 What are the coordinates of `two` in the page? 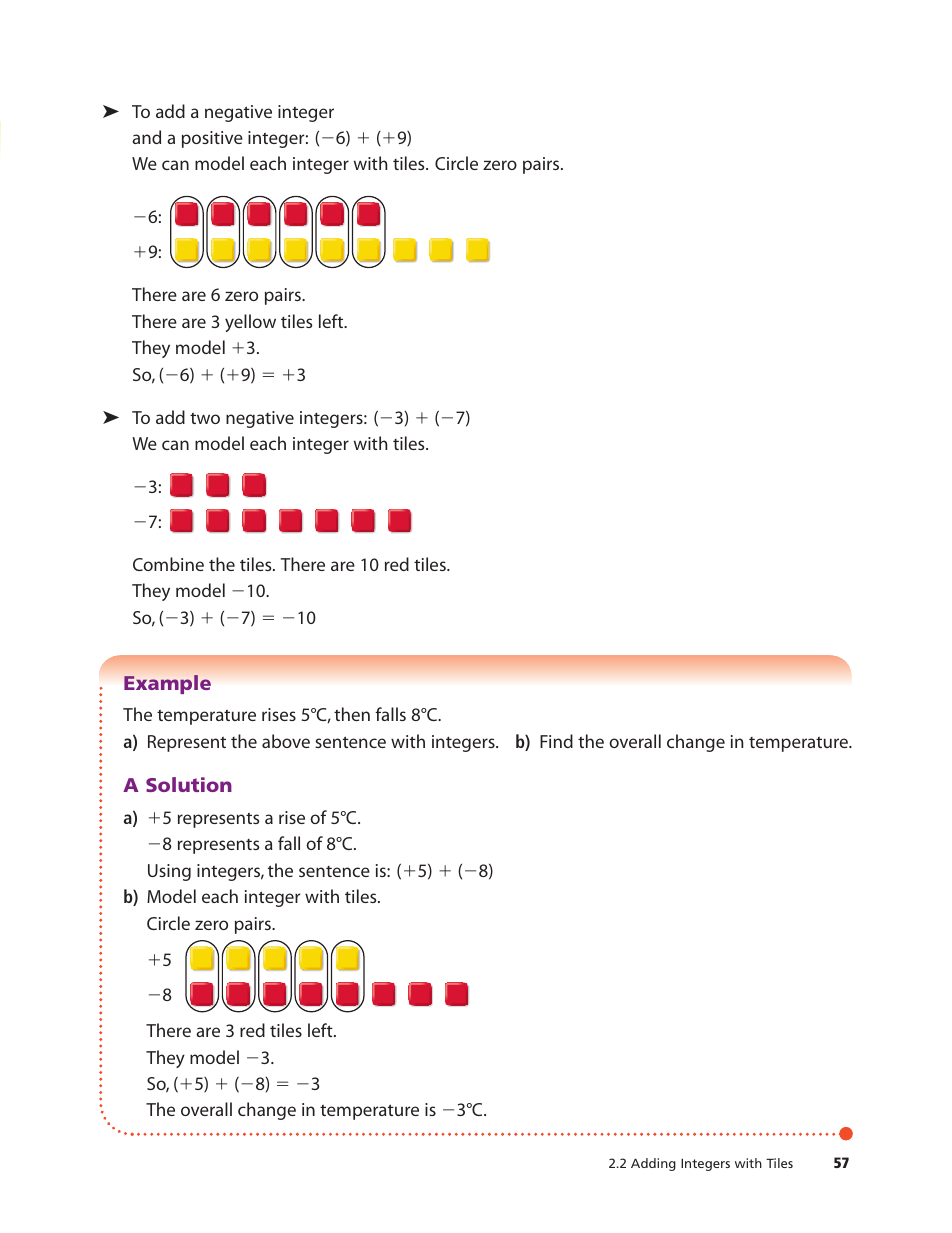 It's located at (205, 418).
